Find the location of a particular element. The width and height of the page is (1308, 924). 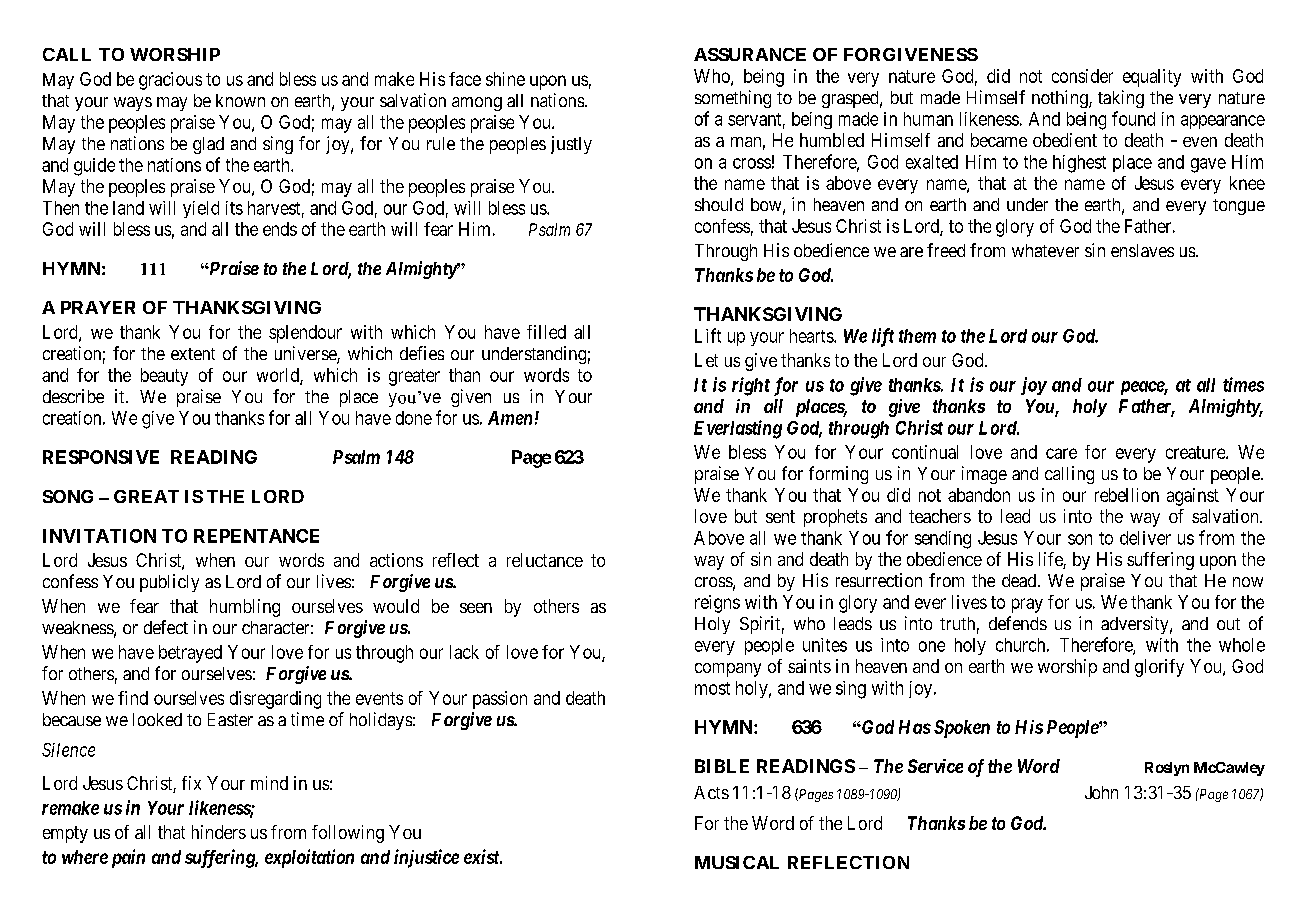

Amen is located at coordinates (510, 418).
